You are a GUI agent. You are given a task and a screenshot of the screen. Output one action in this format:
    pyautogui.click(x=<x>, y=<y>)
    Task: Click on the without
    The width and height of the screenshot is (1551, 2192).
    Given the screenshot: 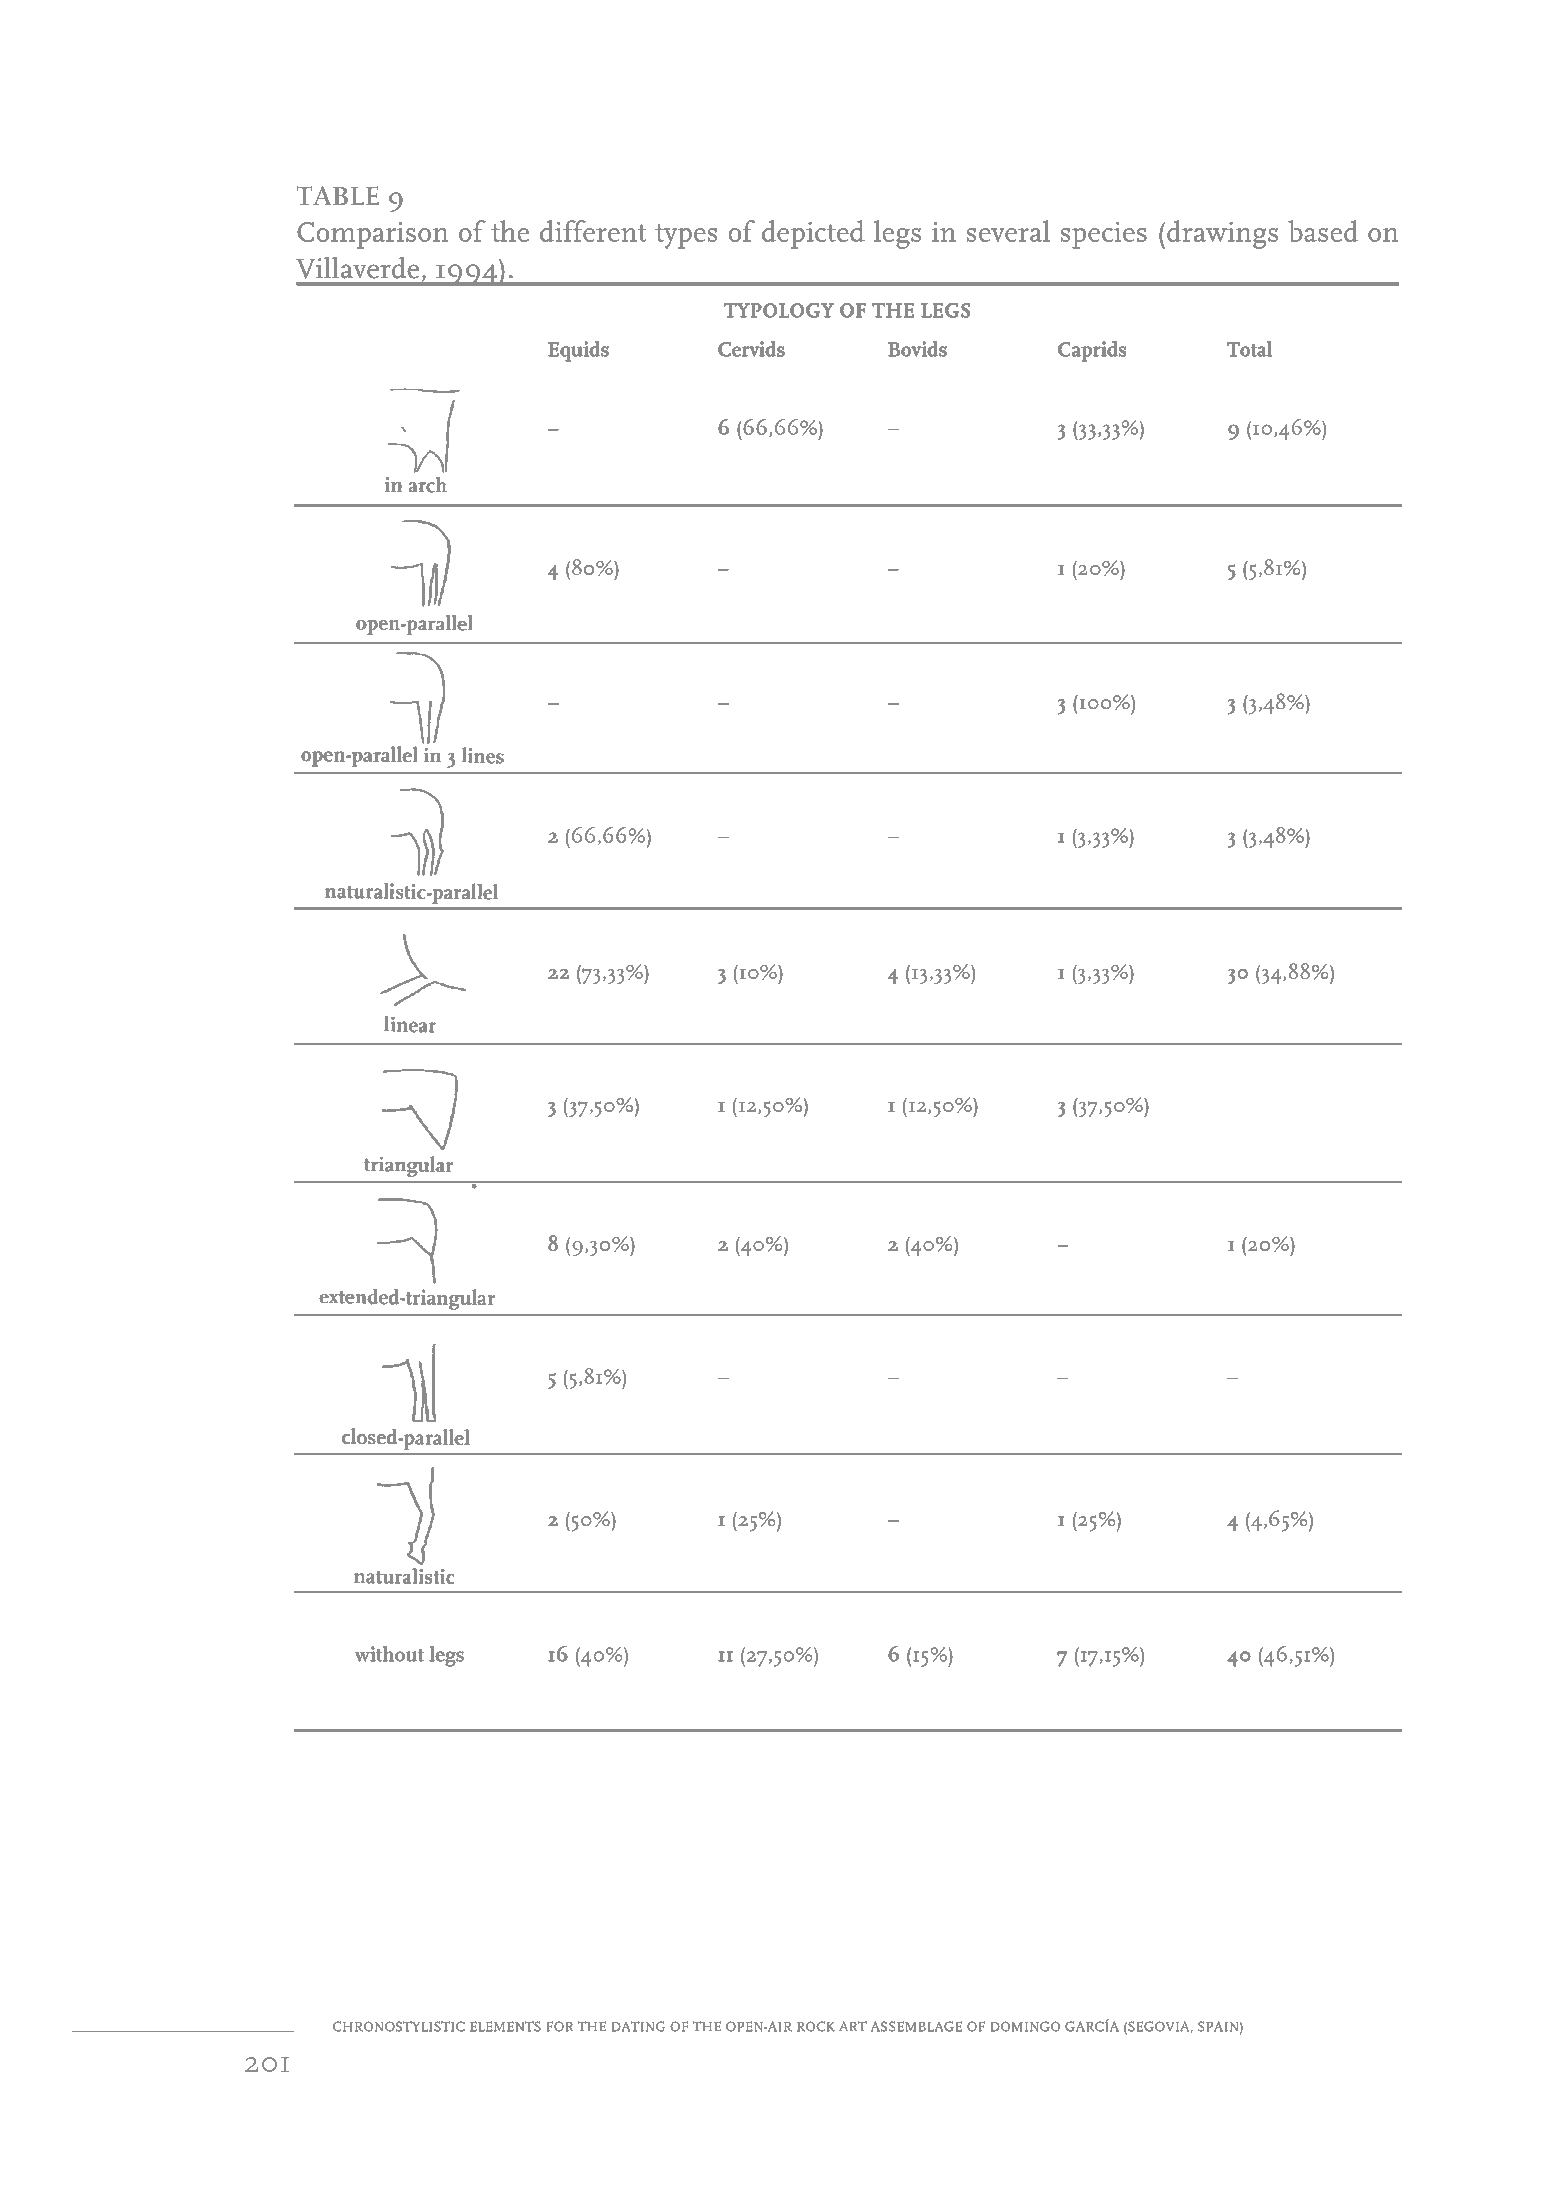 What is the action you would take?
    pyautogui.click(x=389, y=1654)
